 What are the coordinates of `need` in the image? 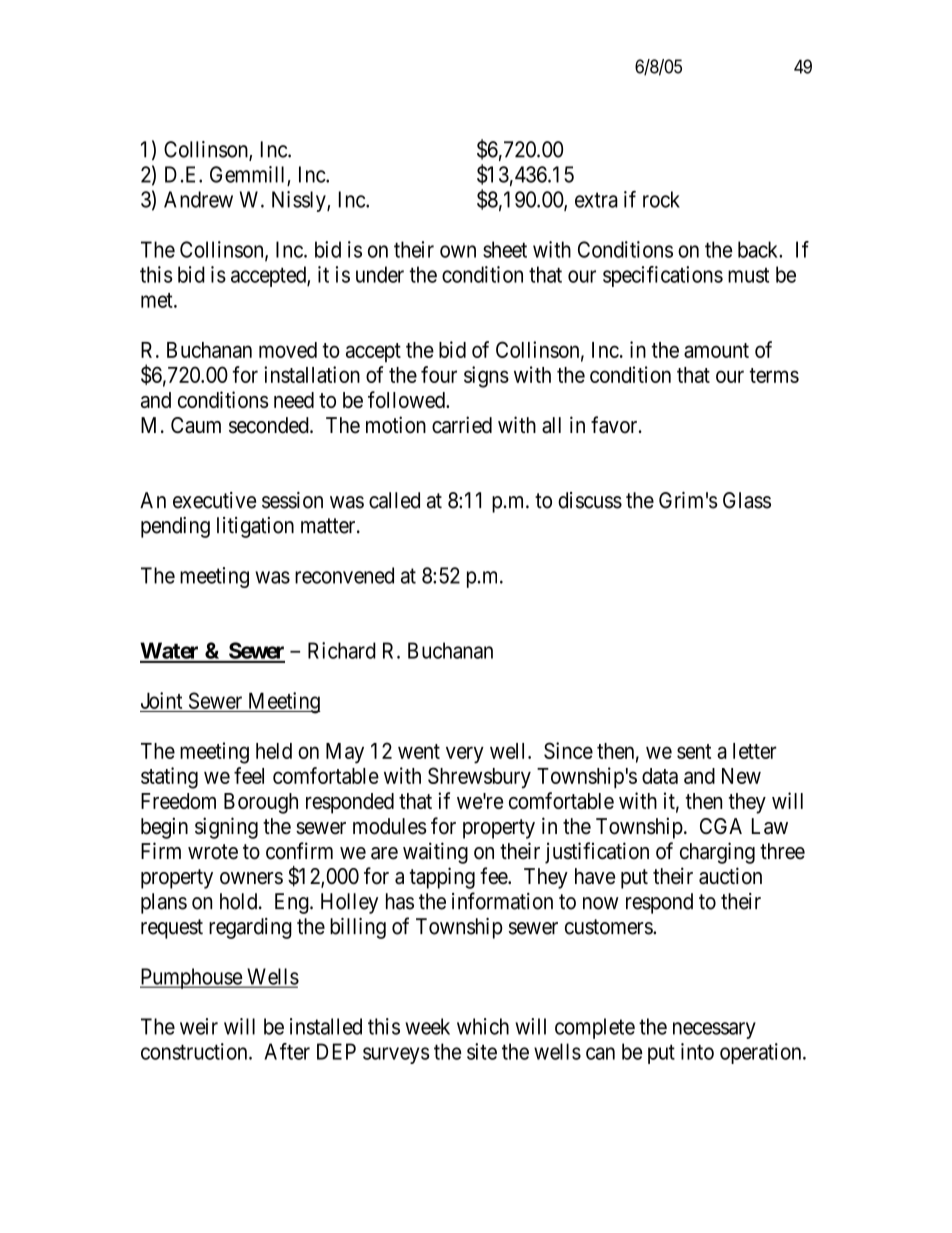 It's located at (294, 400).
